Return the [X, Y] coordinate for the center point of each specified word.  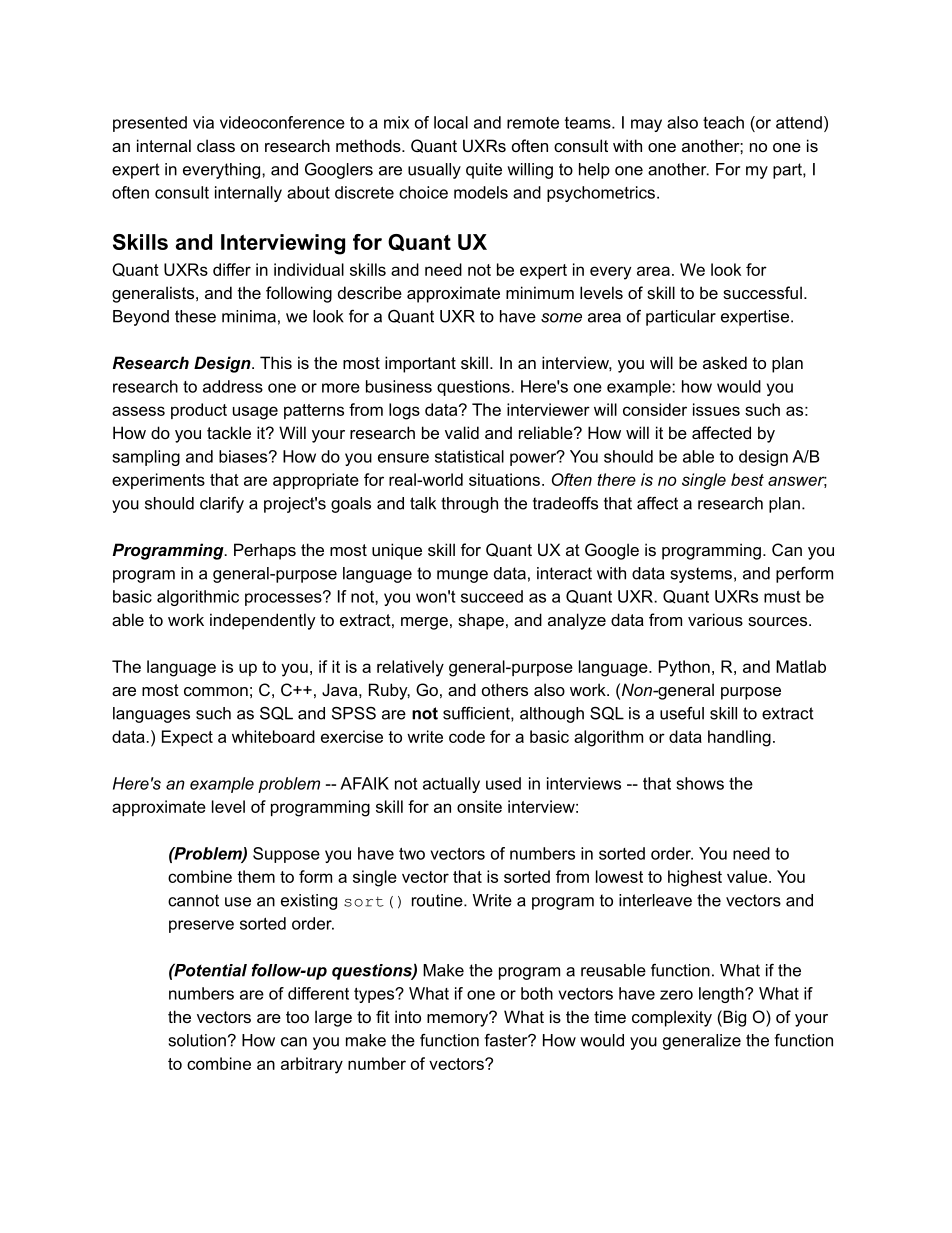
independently [263, 621]
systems [701, 575]
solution [197, 1040]
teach [723, 122]
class [216, 145]
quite [484, 171]
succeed [492, 596]
